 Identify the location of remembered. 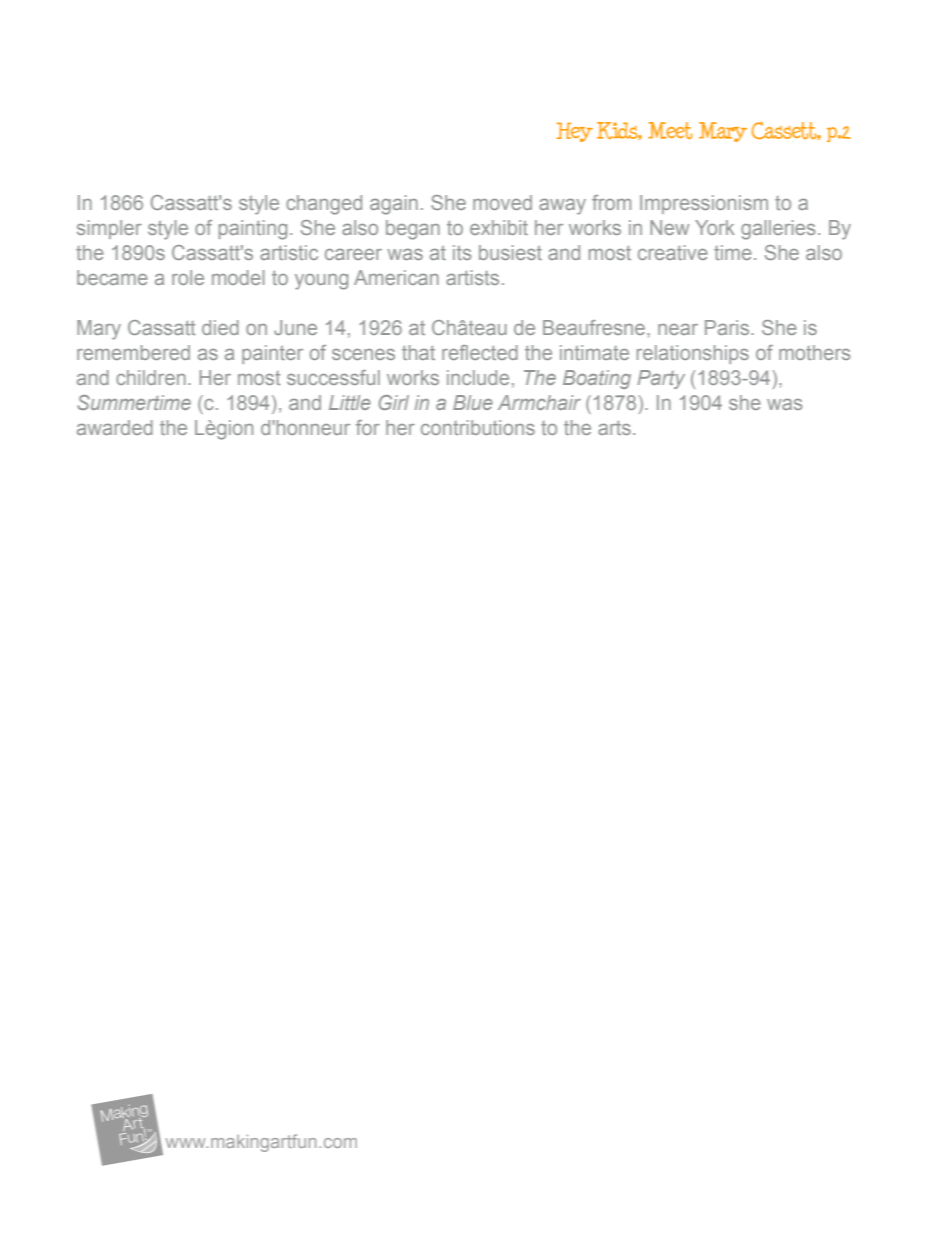
(133, 352).
